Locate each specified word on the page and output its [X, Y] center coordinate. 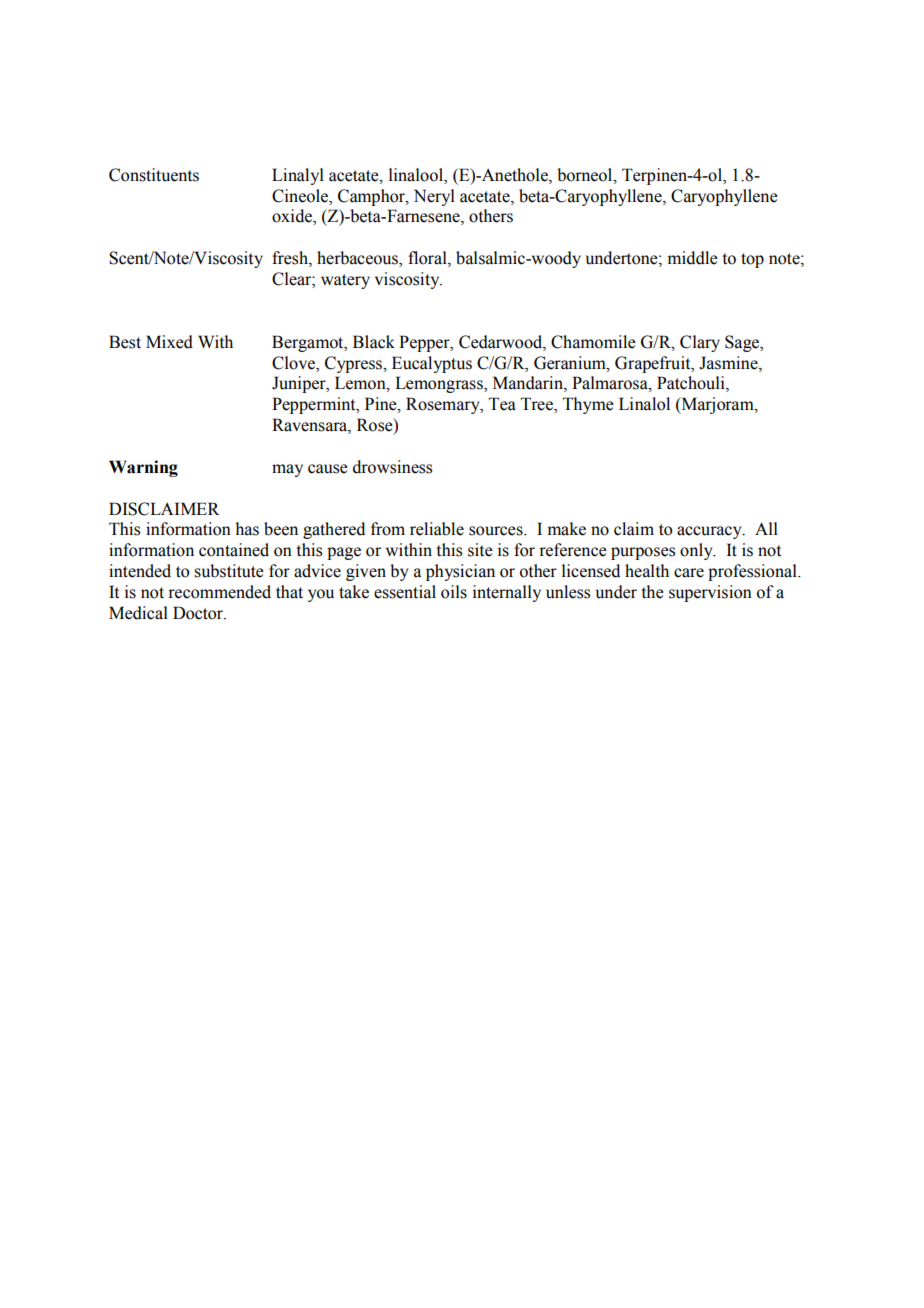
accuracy [710, 532]
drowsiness [392, 467]
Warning [143, 468]
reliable [437, 529]
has [247, 529]
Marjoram [717, 405]
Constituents [154, 175]
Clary [700, 343]
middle [693, 258]
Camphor [372, 197]
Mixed [169, 342]
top [752, 260]
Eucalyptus [432, 364]
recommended [219, 592]
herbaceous [358, 259]
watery [345, 281]
